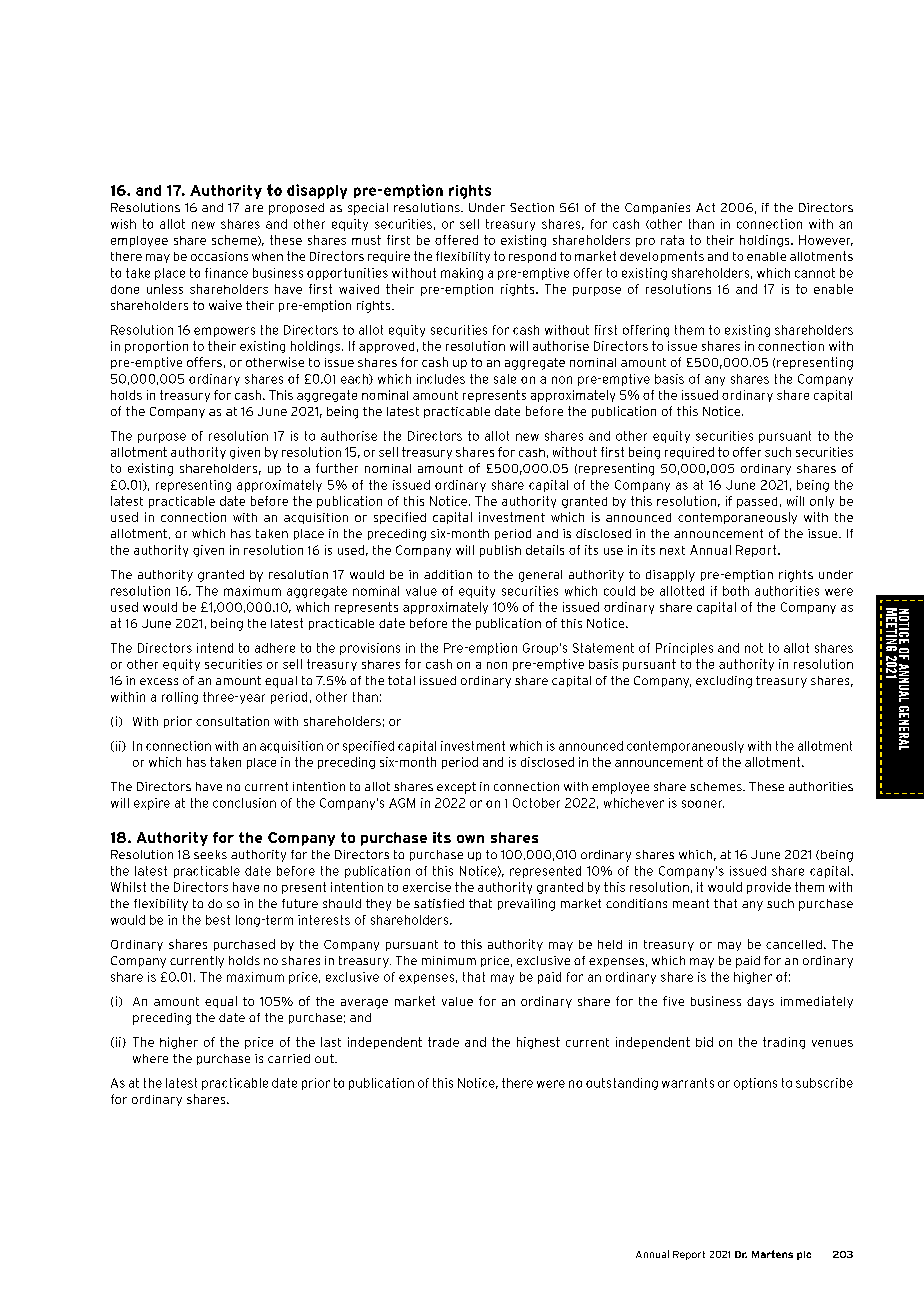 The height and width of the page is (1308, 924). What do you see at coordinates (622, 1084) in the page?
I see `outstanding` at bounding box center [622, 1084].
